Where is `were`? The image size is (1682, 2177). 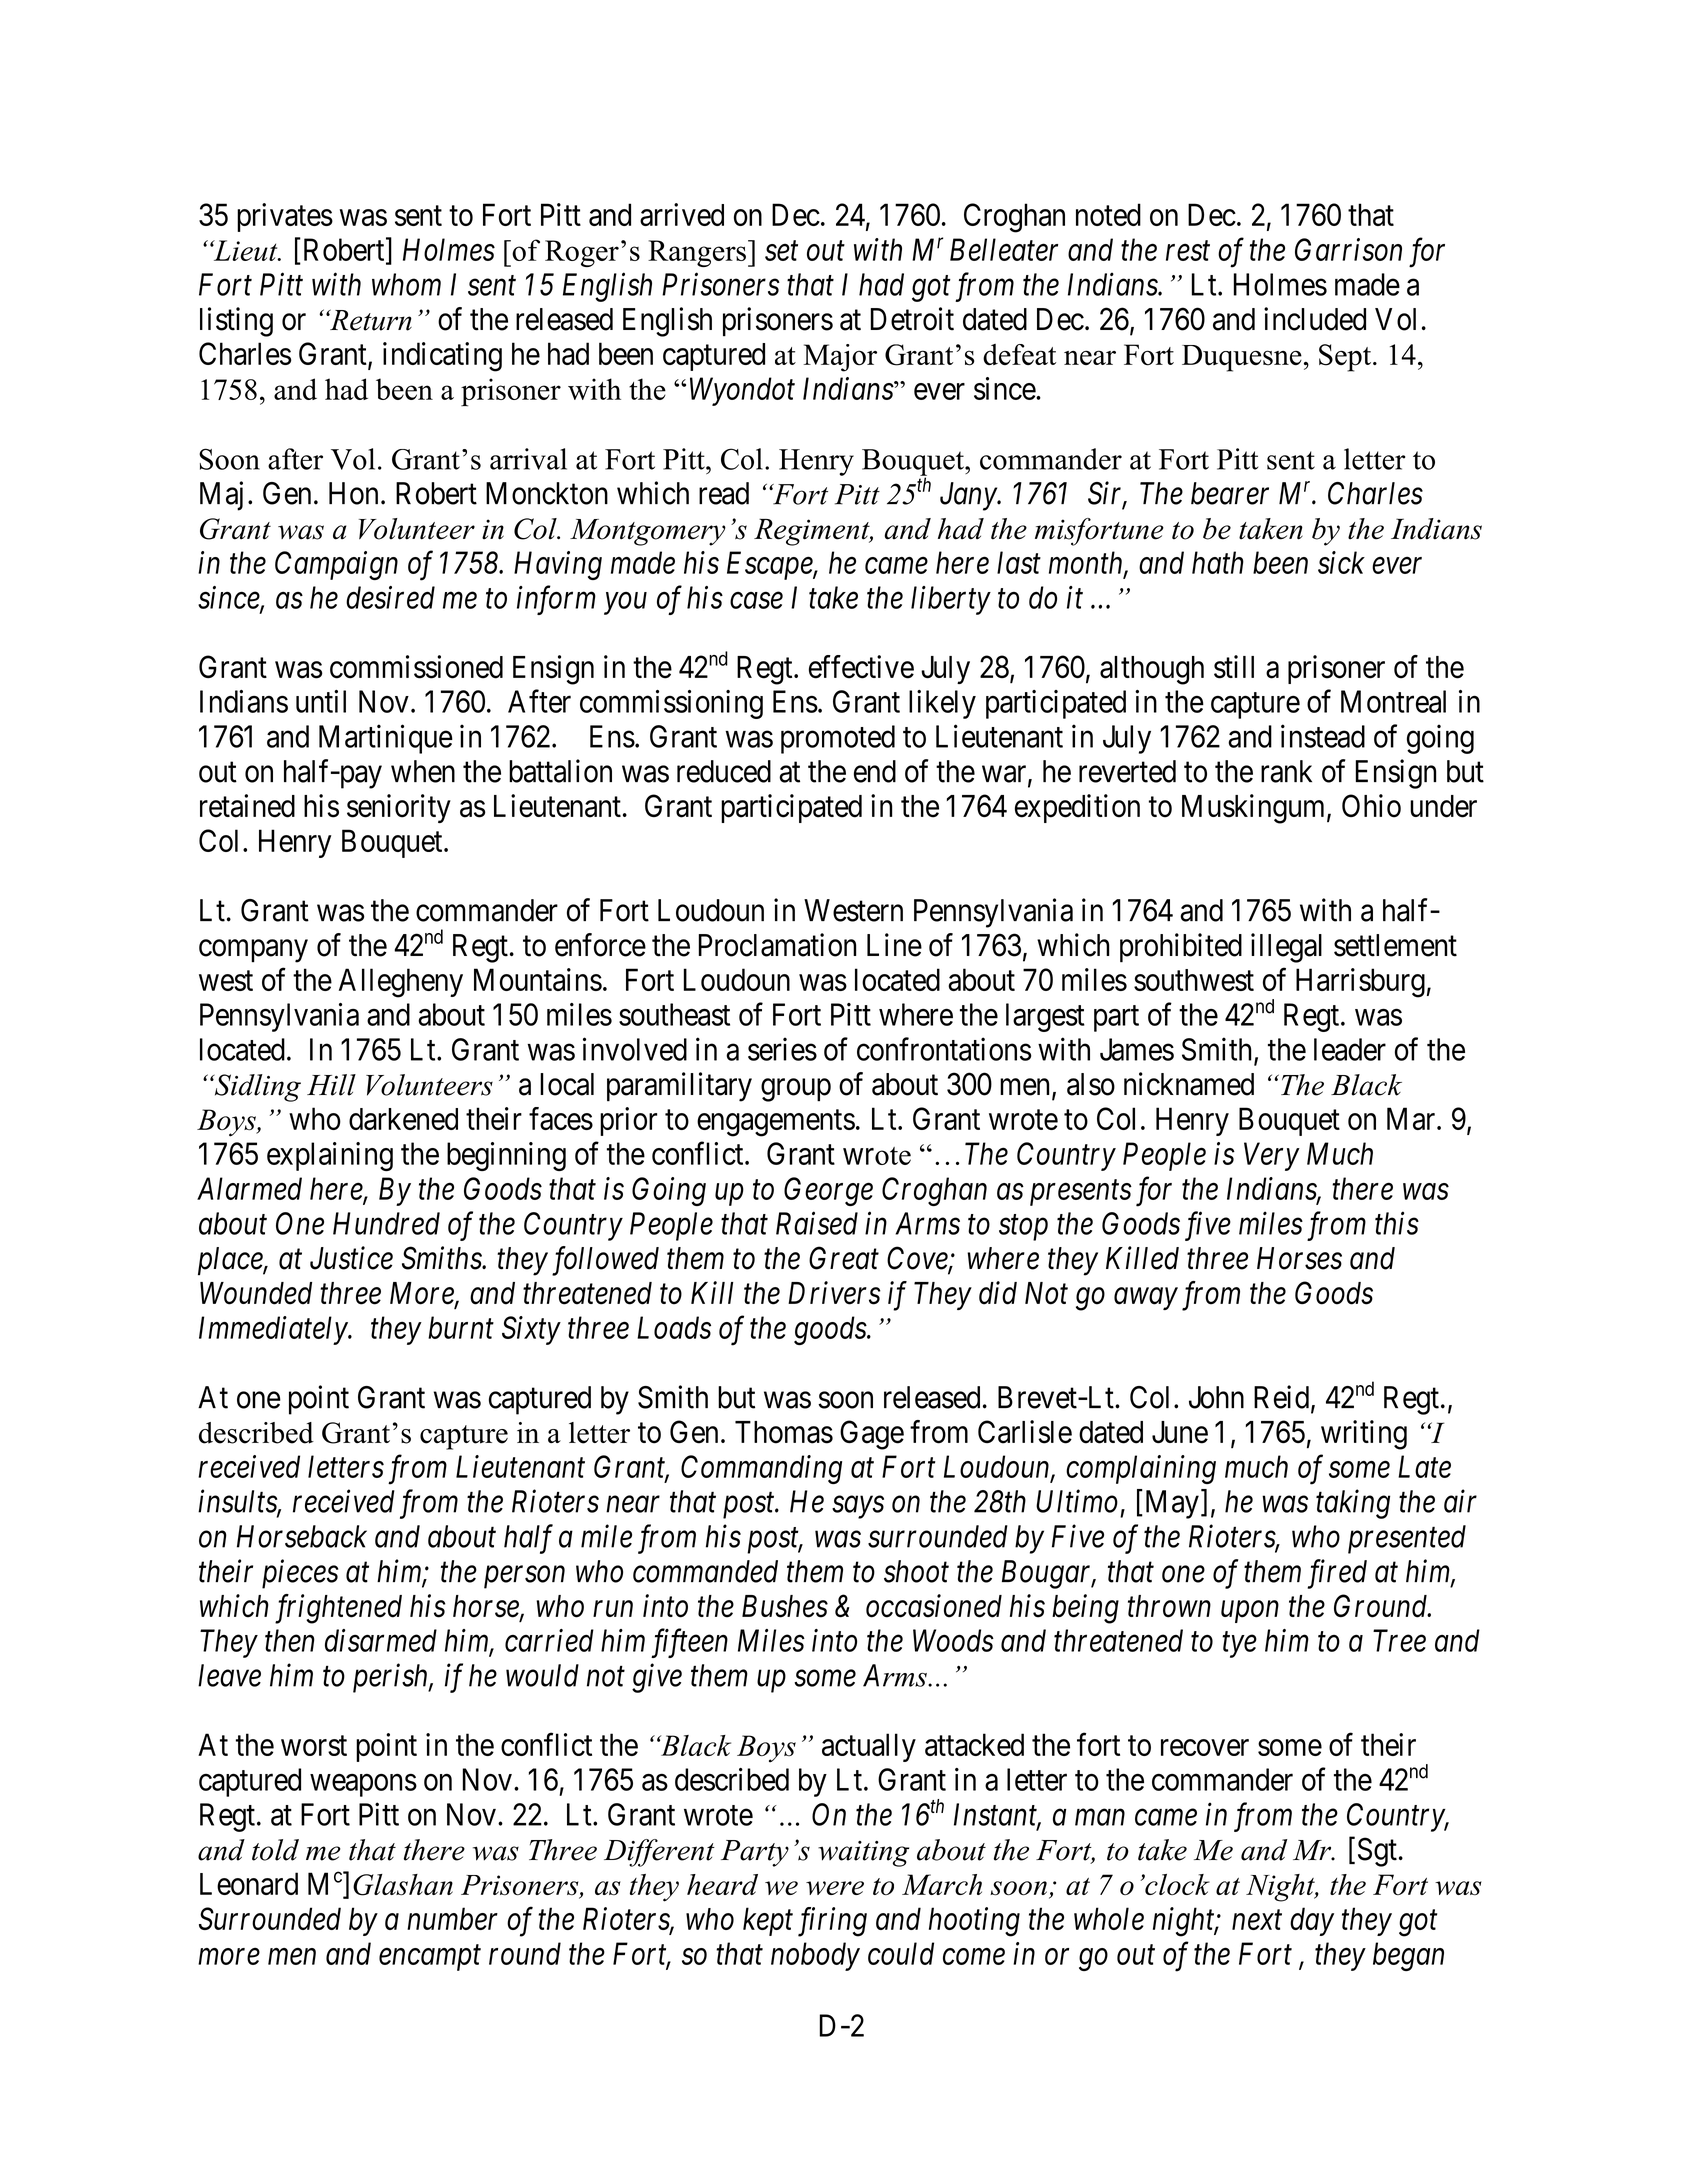 were is located at coordinates (835, 1888).
